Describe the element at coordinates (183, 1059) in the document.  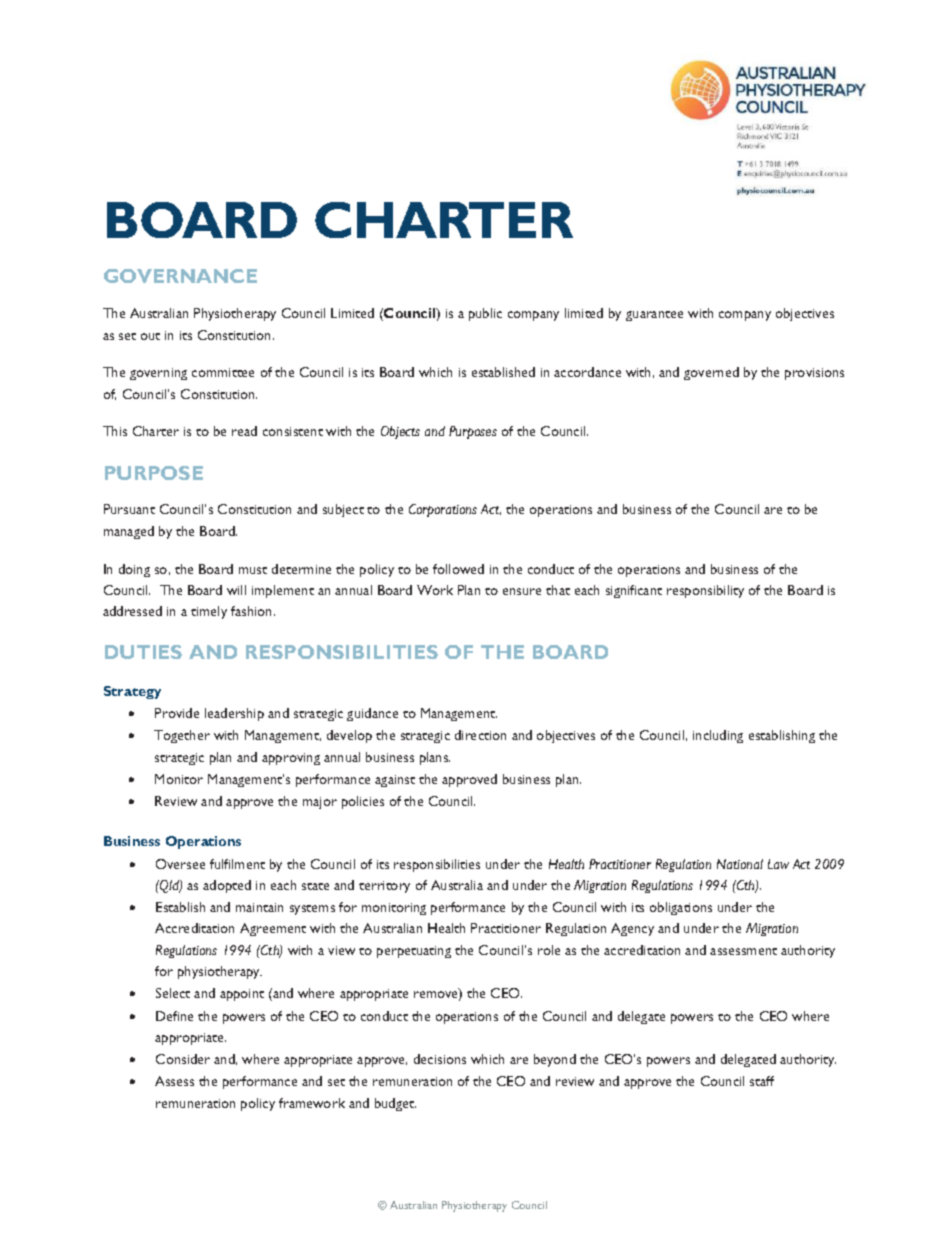
I see `Consider` at that location.
